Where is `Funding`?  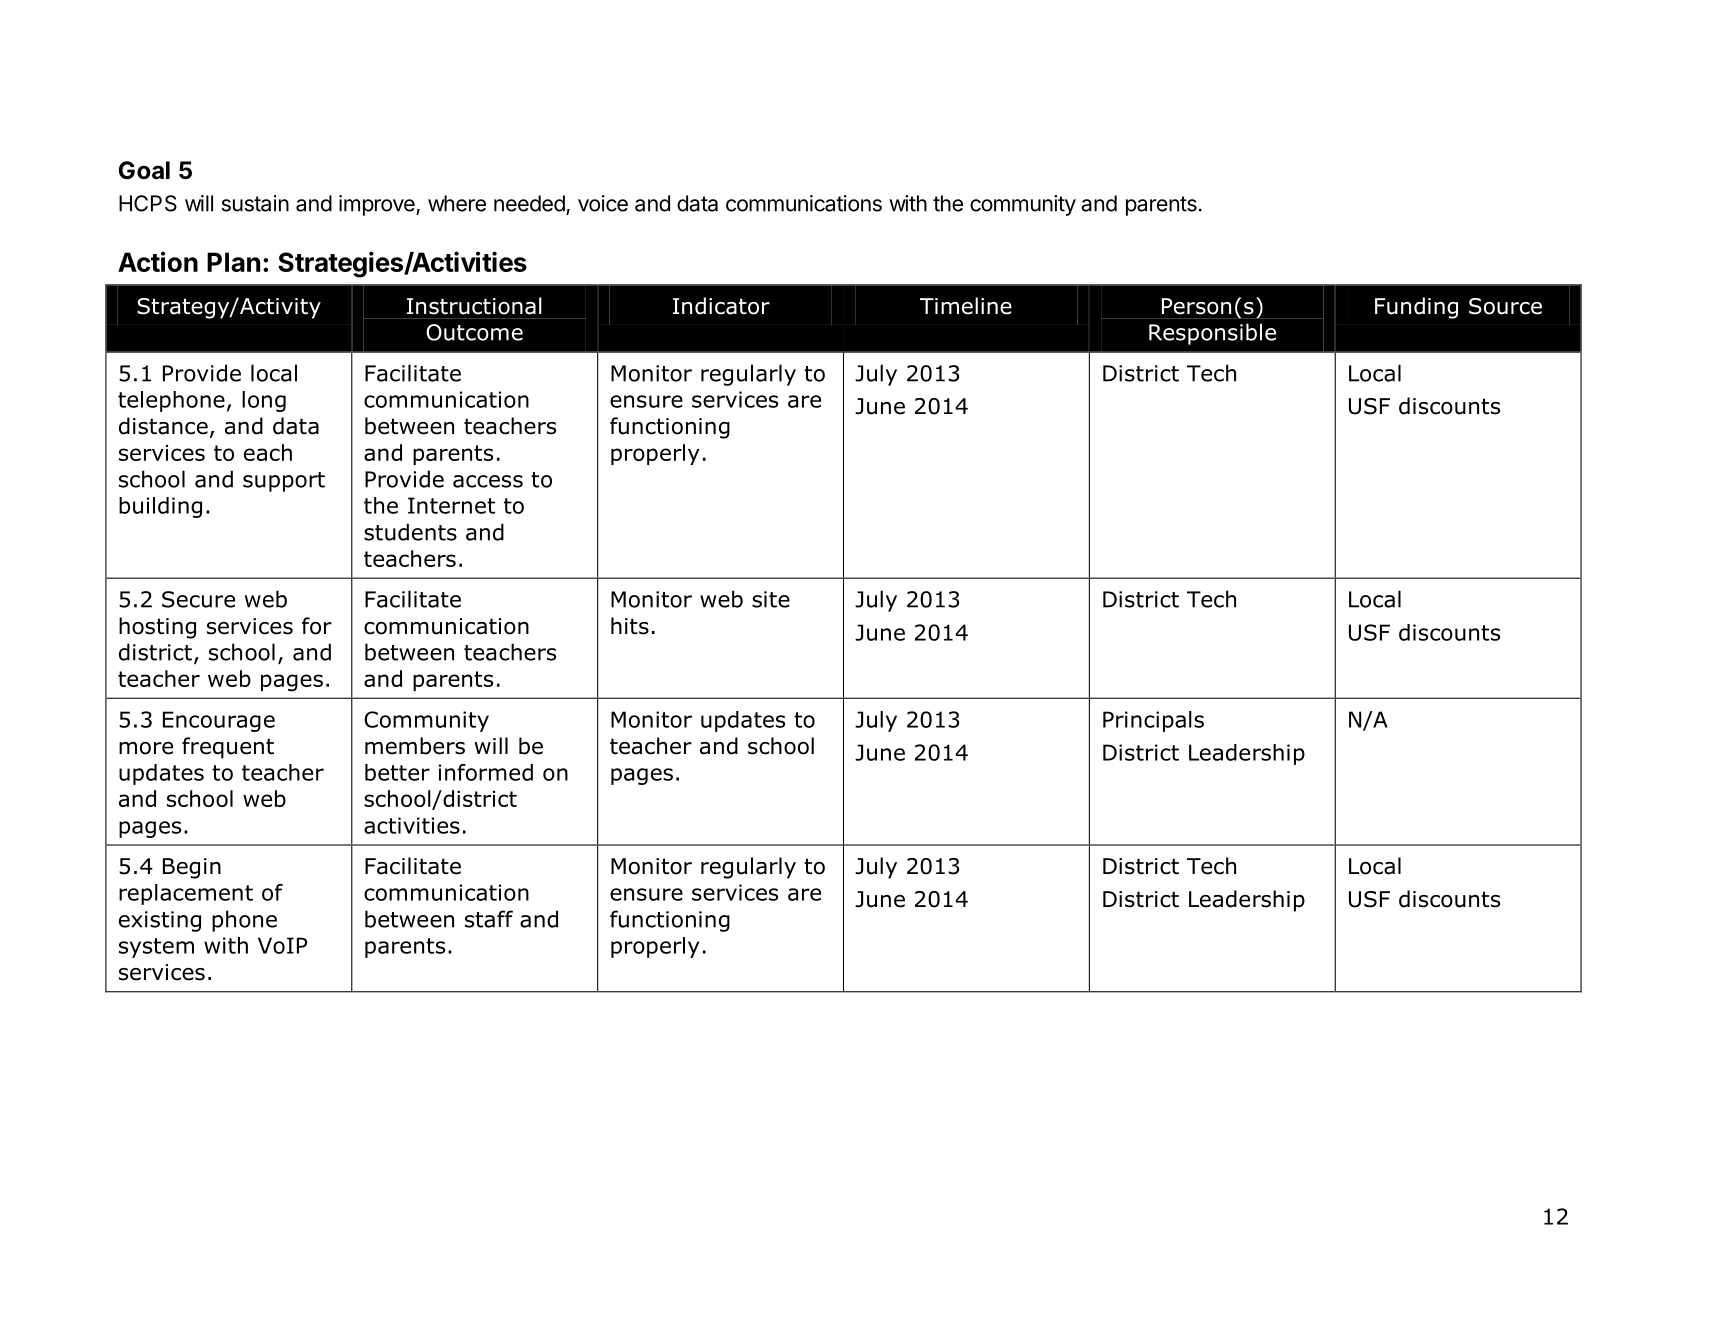 Funding is located at coordinates (1416, 308).
